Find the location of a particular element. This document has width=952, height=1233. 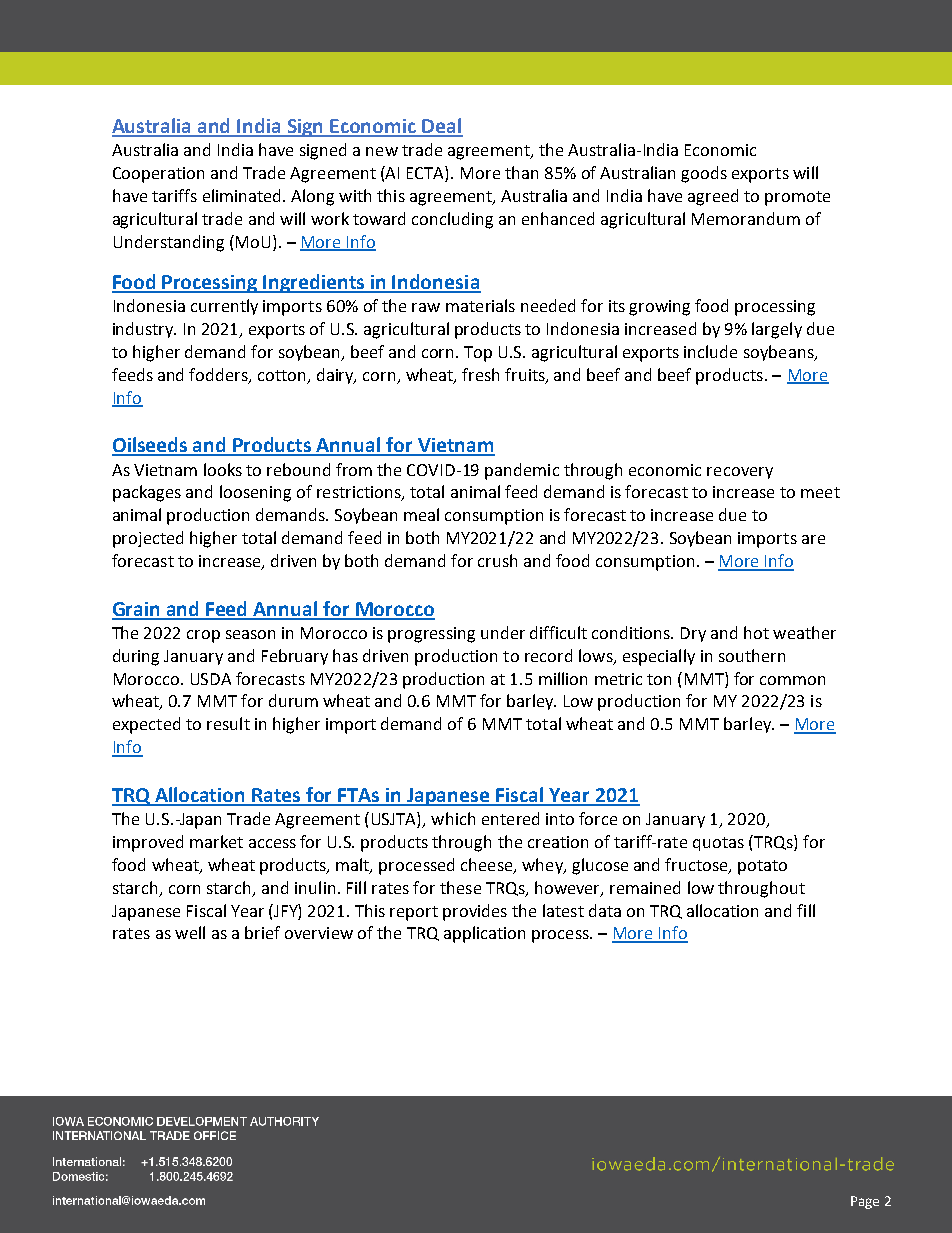

USDA is located at coordinates (211, 679).
